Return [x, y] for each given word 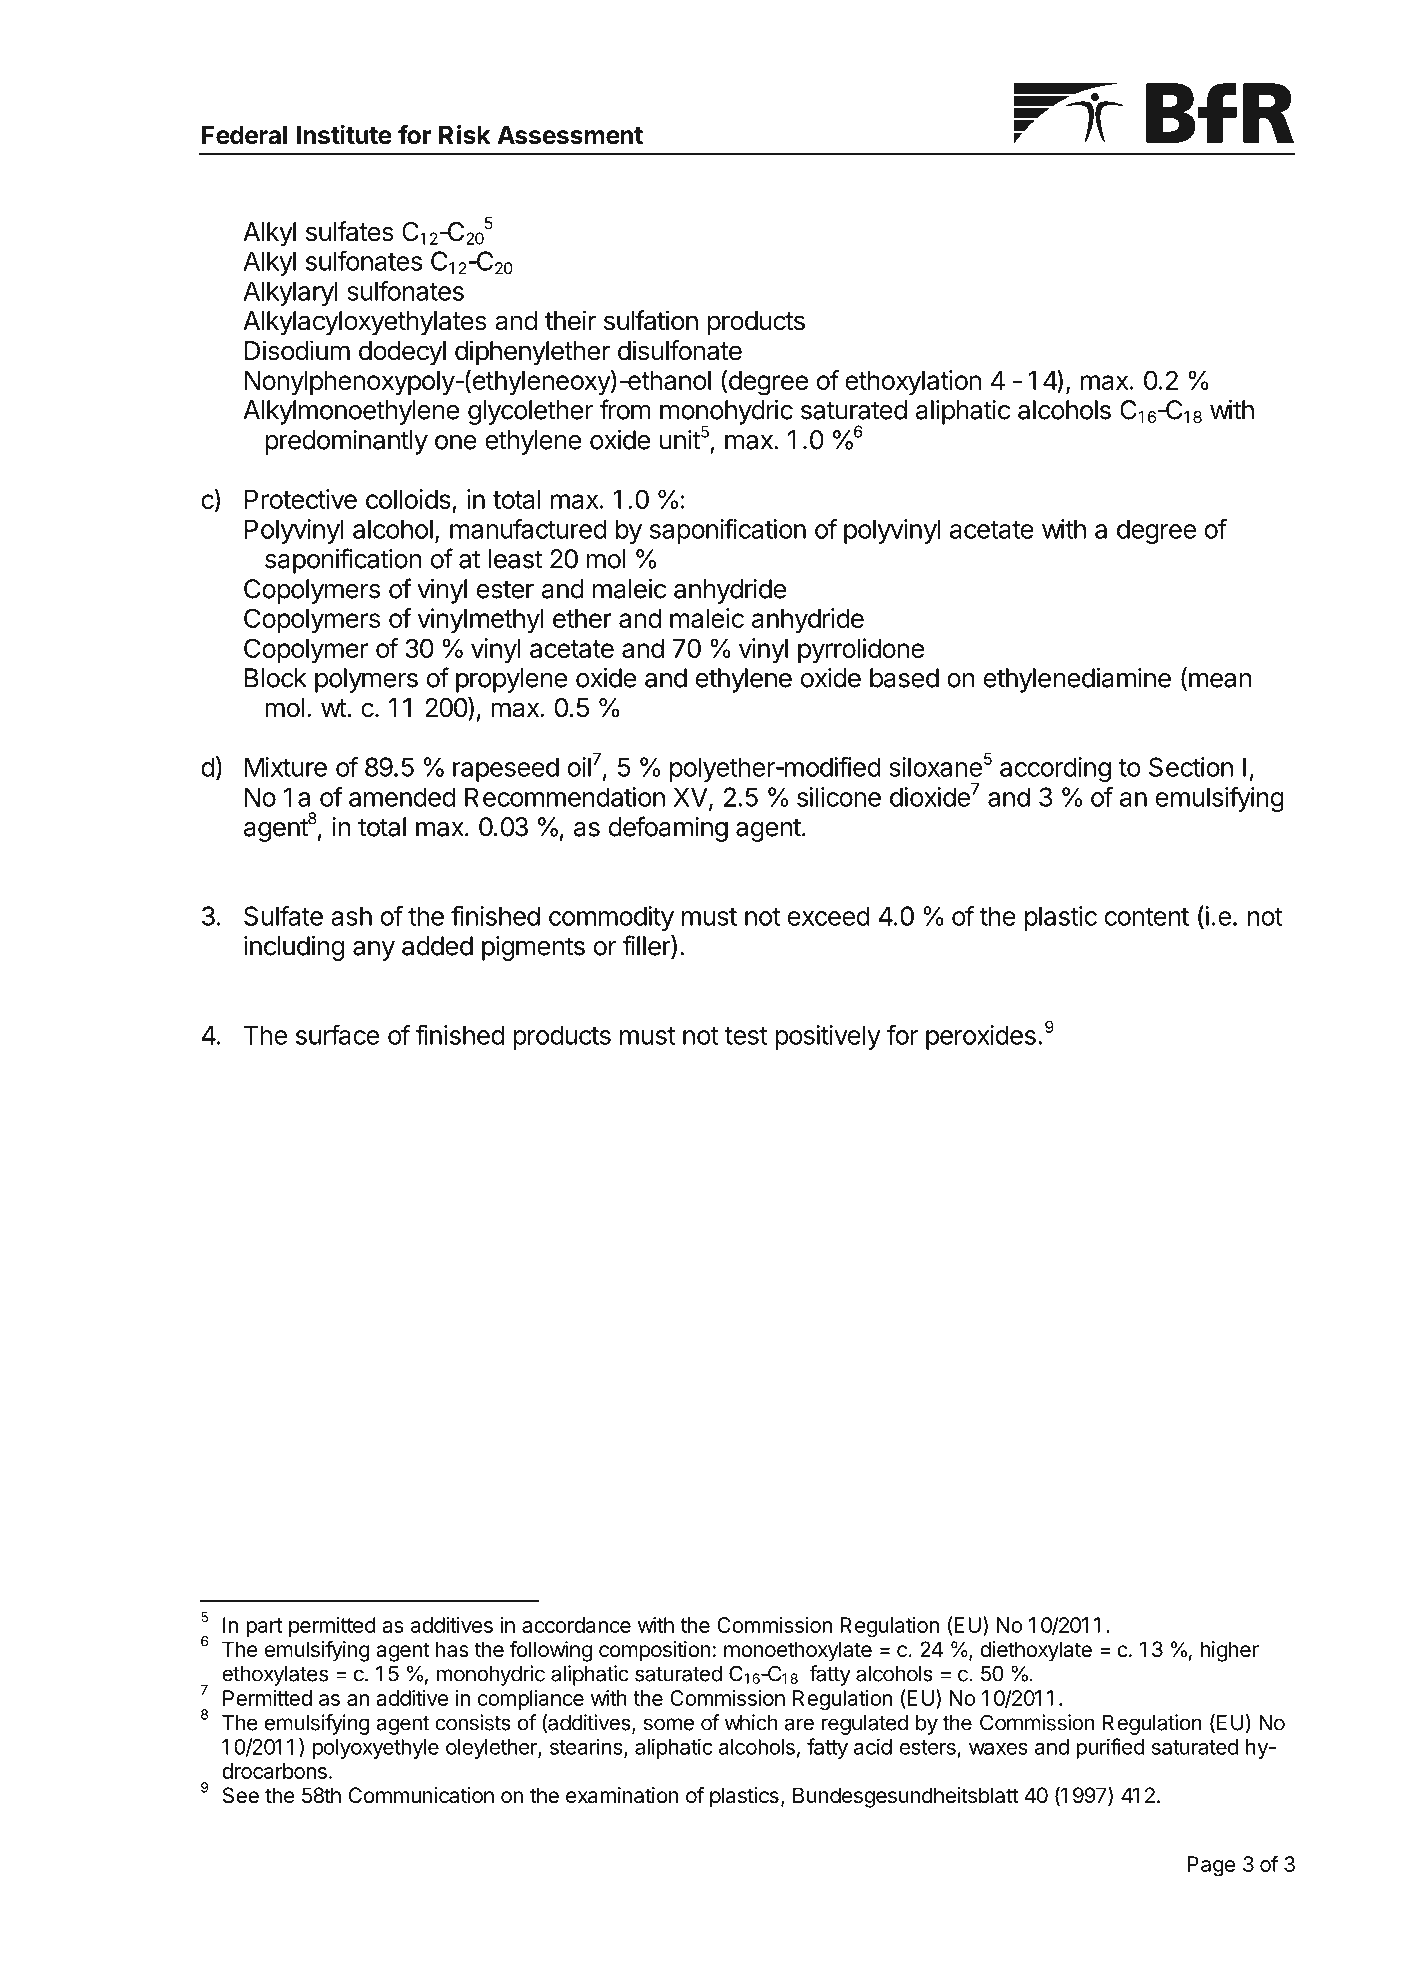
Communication [421, 1795]
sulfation [651, 320]
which [751, 1722]
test [746, 1036]
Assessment [570, 135]
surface [337, 1034]
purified [1110, 1748]
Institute [344, 135]
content [1147, 917]
